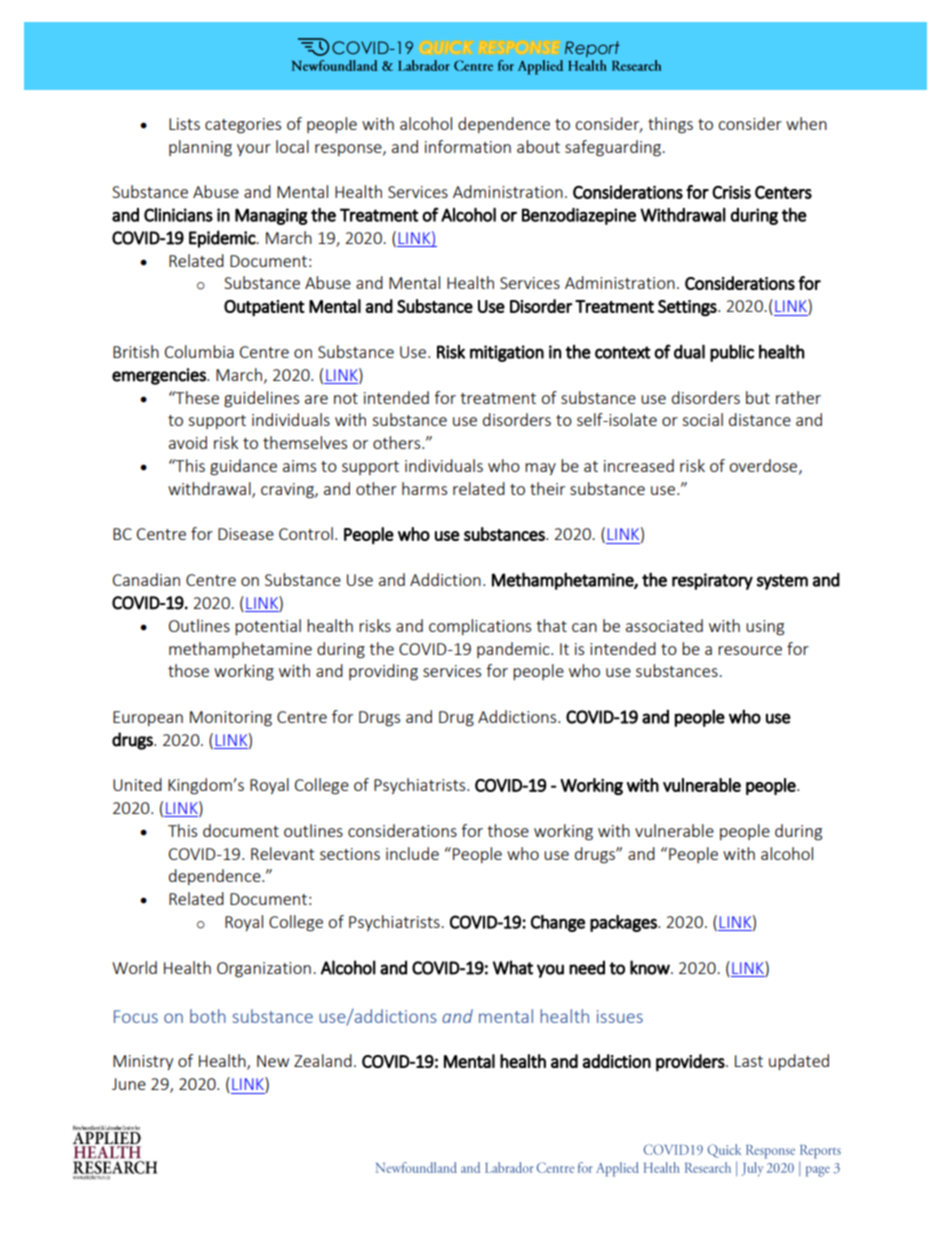 The width and height of the image is (952, 1233). I want to click on both, so click(208, 1016).
